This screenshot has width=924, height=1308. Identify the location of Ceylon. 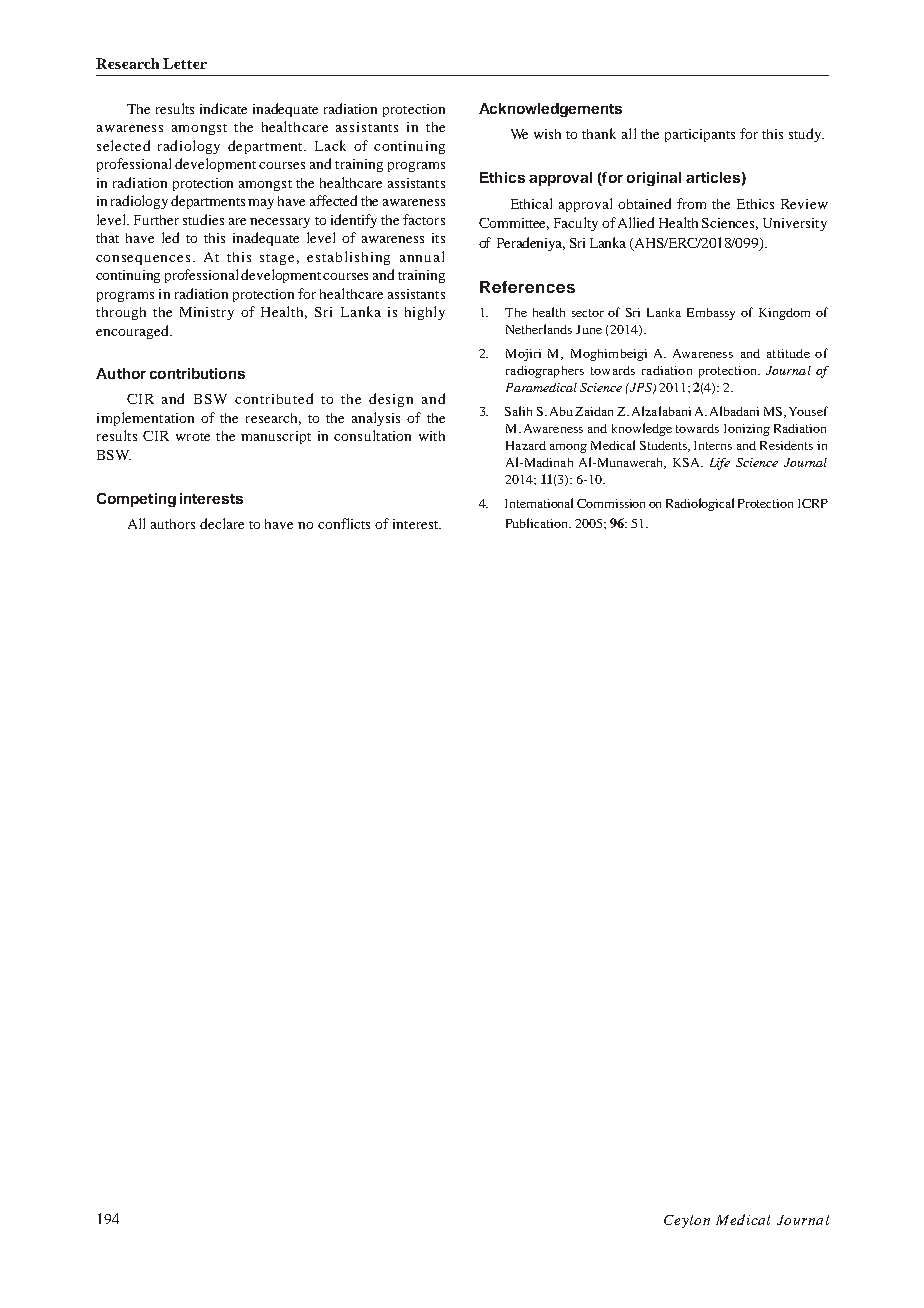
(687, 1221).
